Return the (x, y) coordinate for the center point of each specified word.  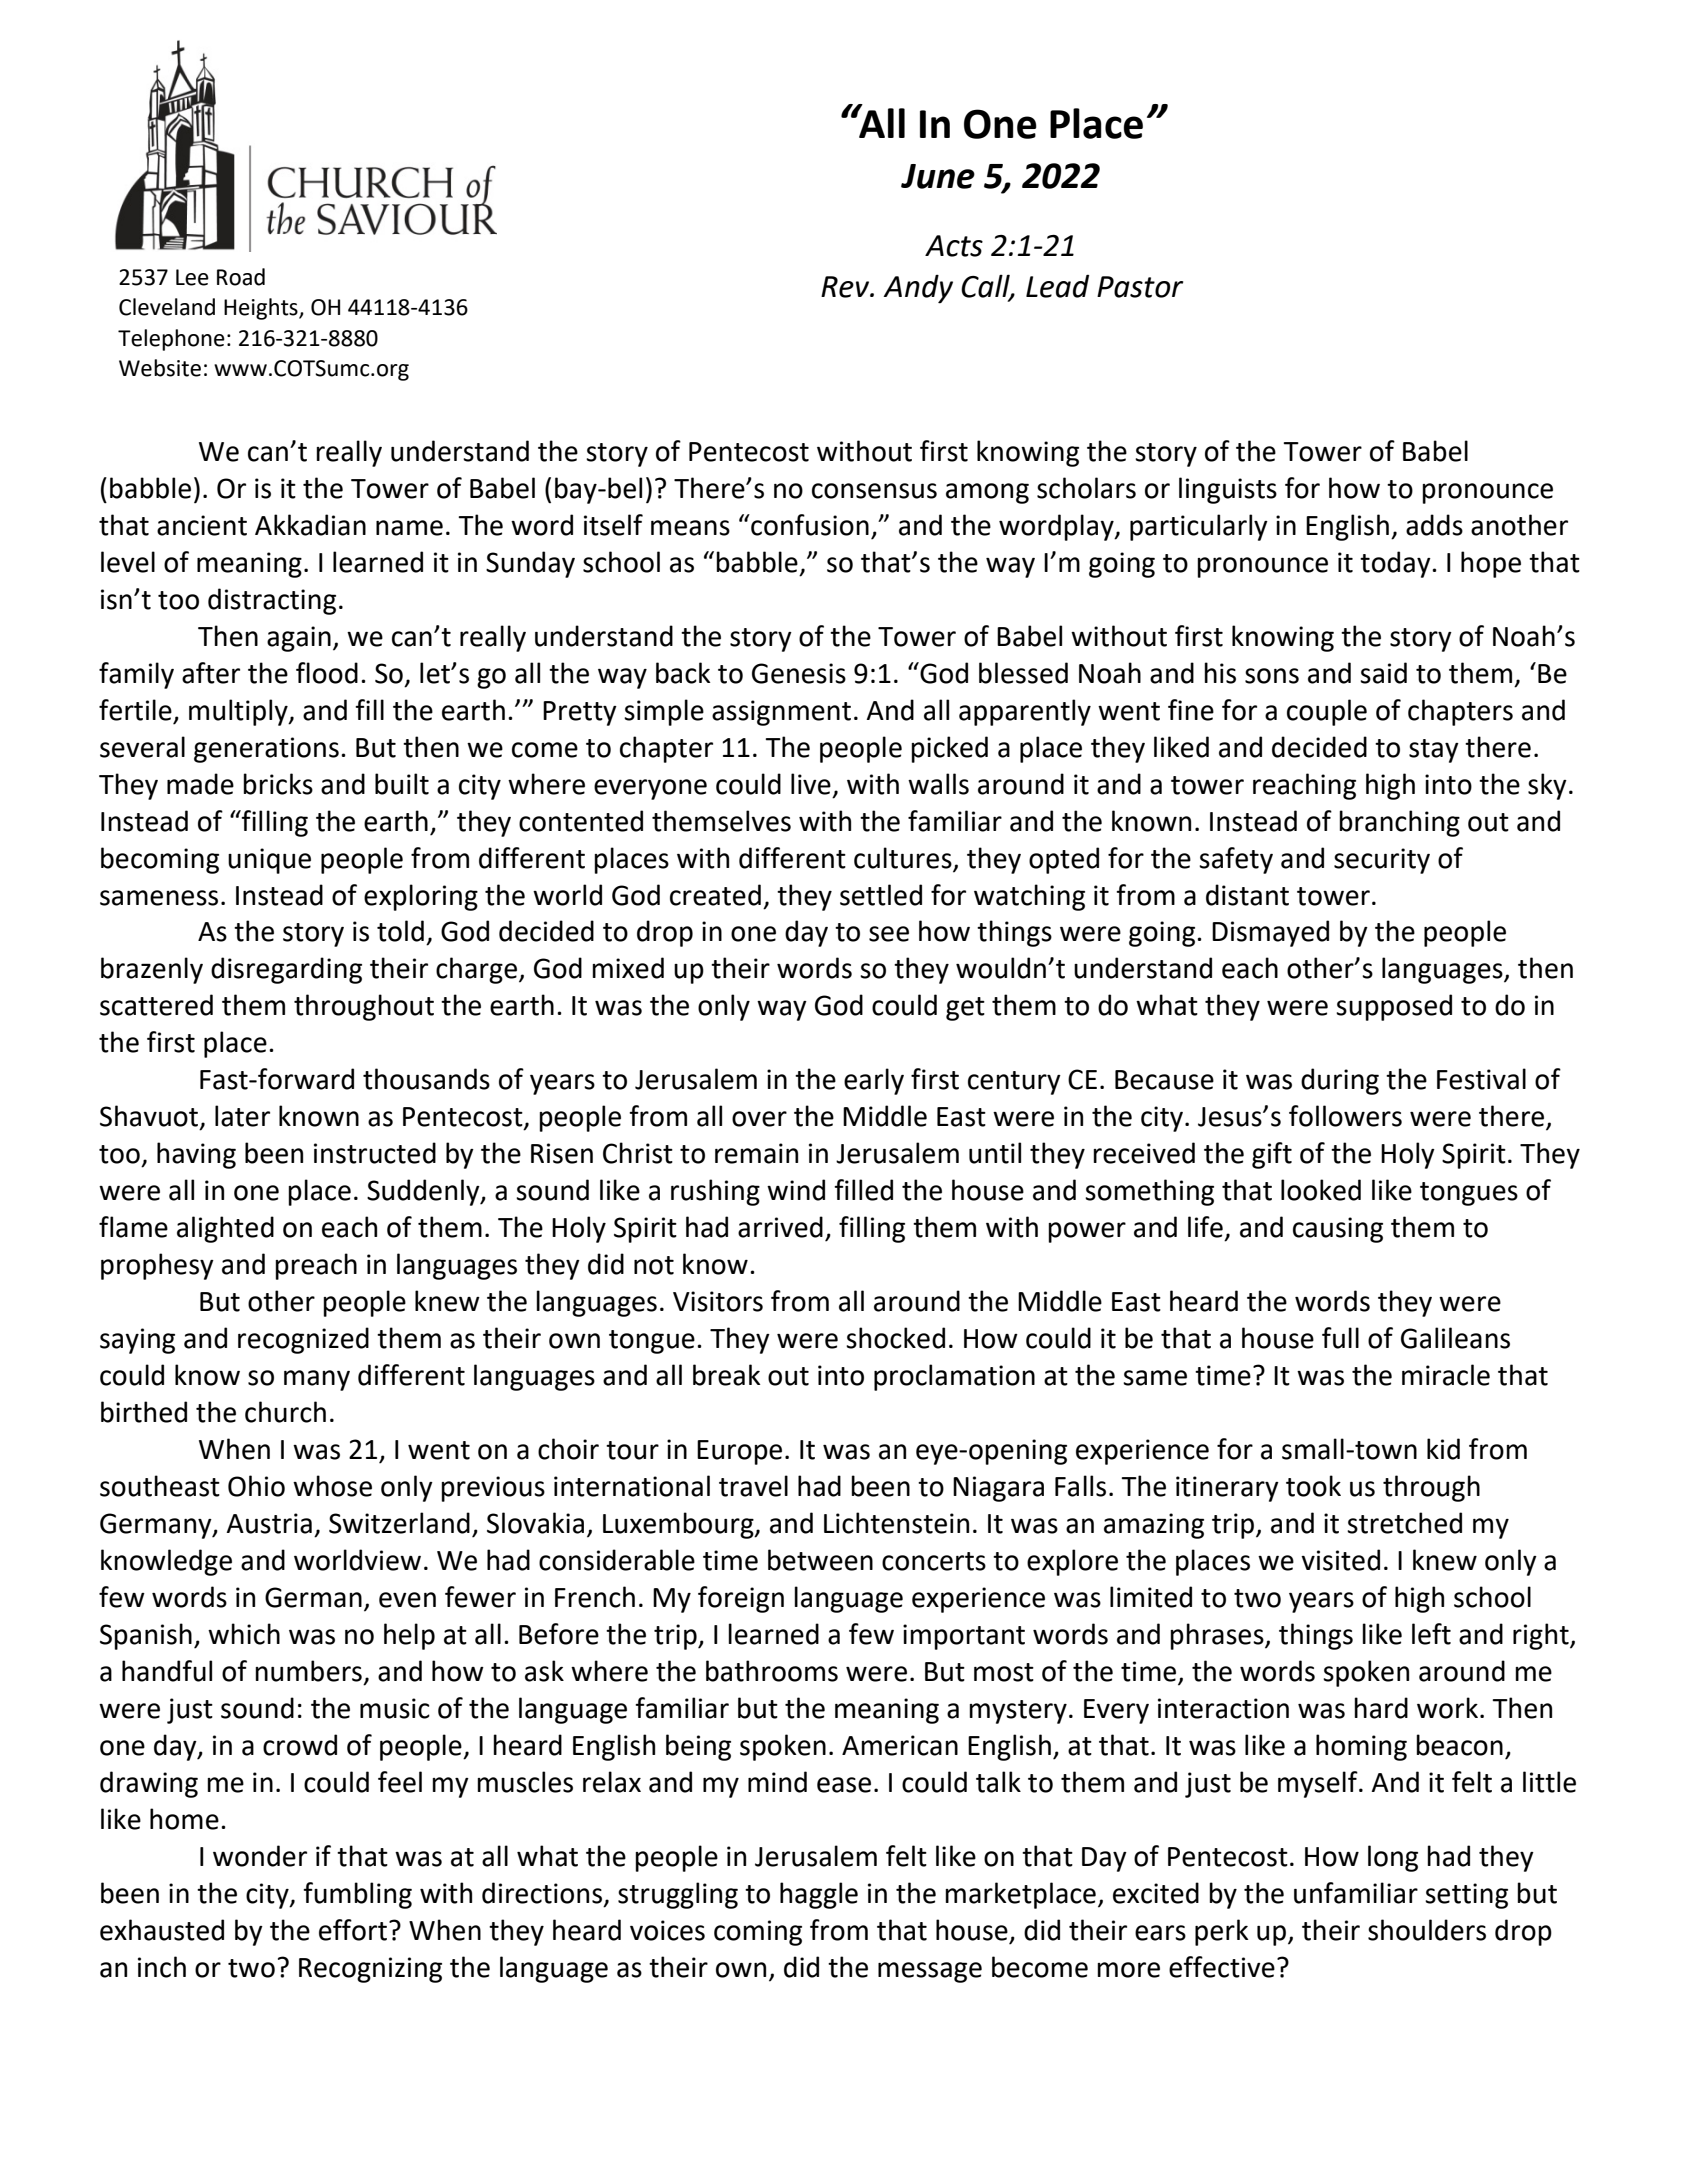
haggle (819, 1895)
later (242, 1116)
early (874, 1081)
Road (241, 277)
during (1340, 1081)
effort (353, 1930)
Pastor (1140, 287)
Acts (954, 246)
